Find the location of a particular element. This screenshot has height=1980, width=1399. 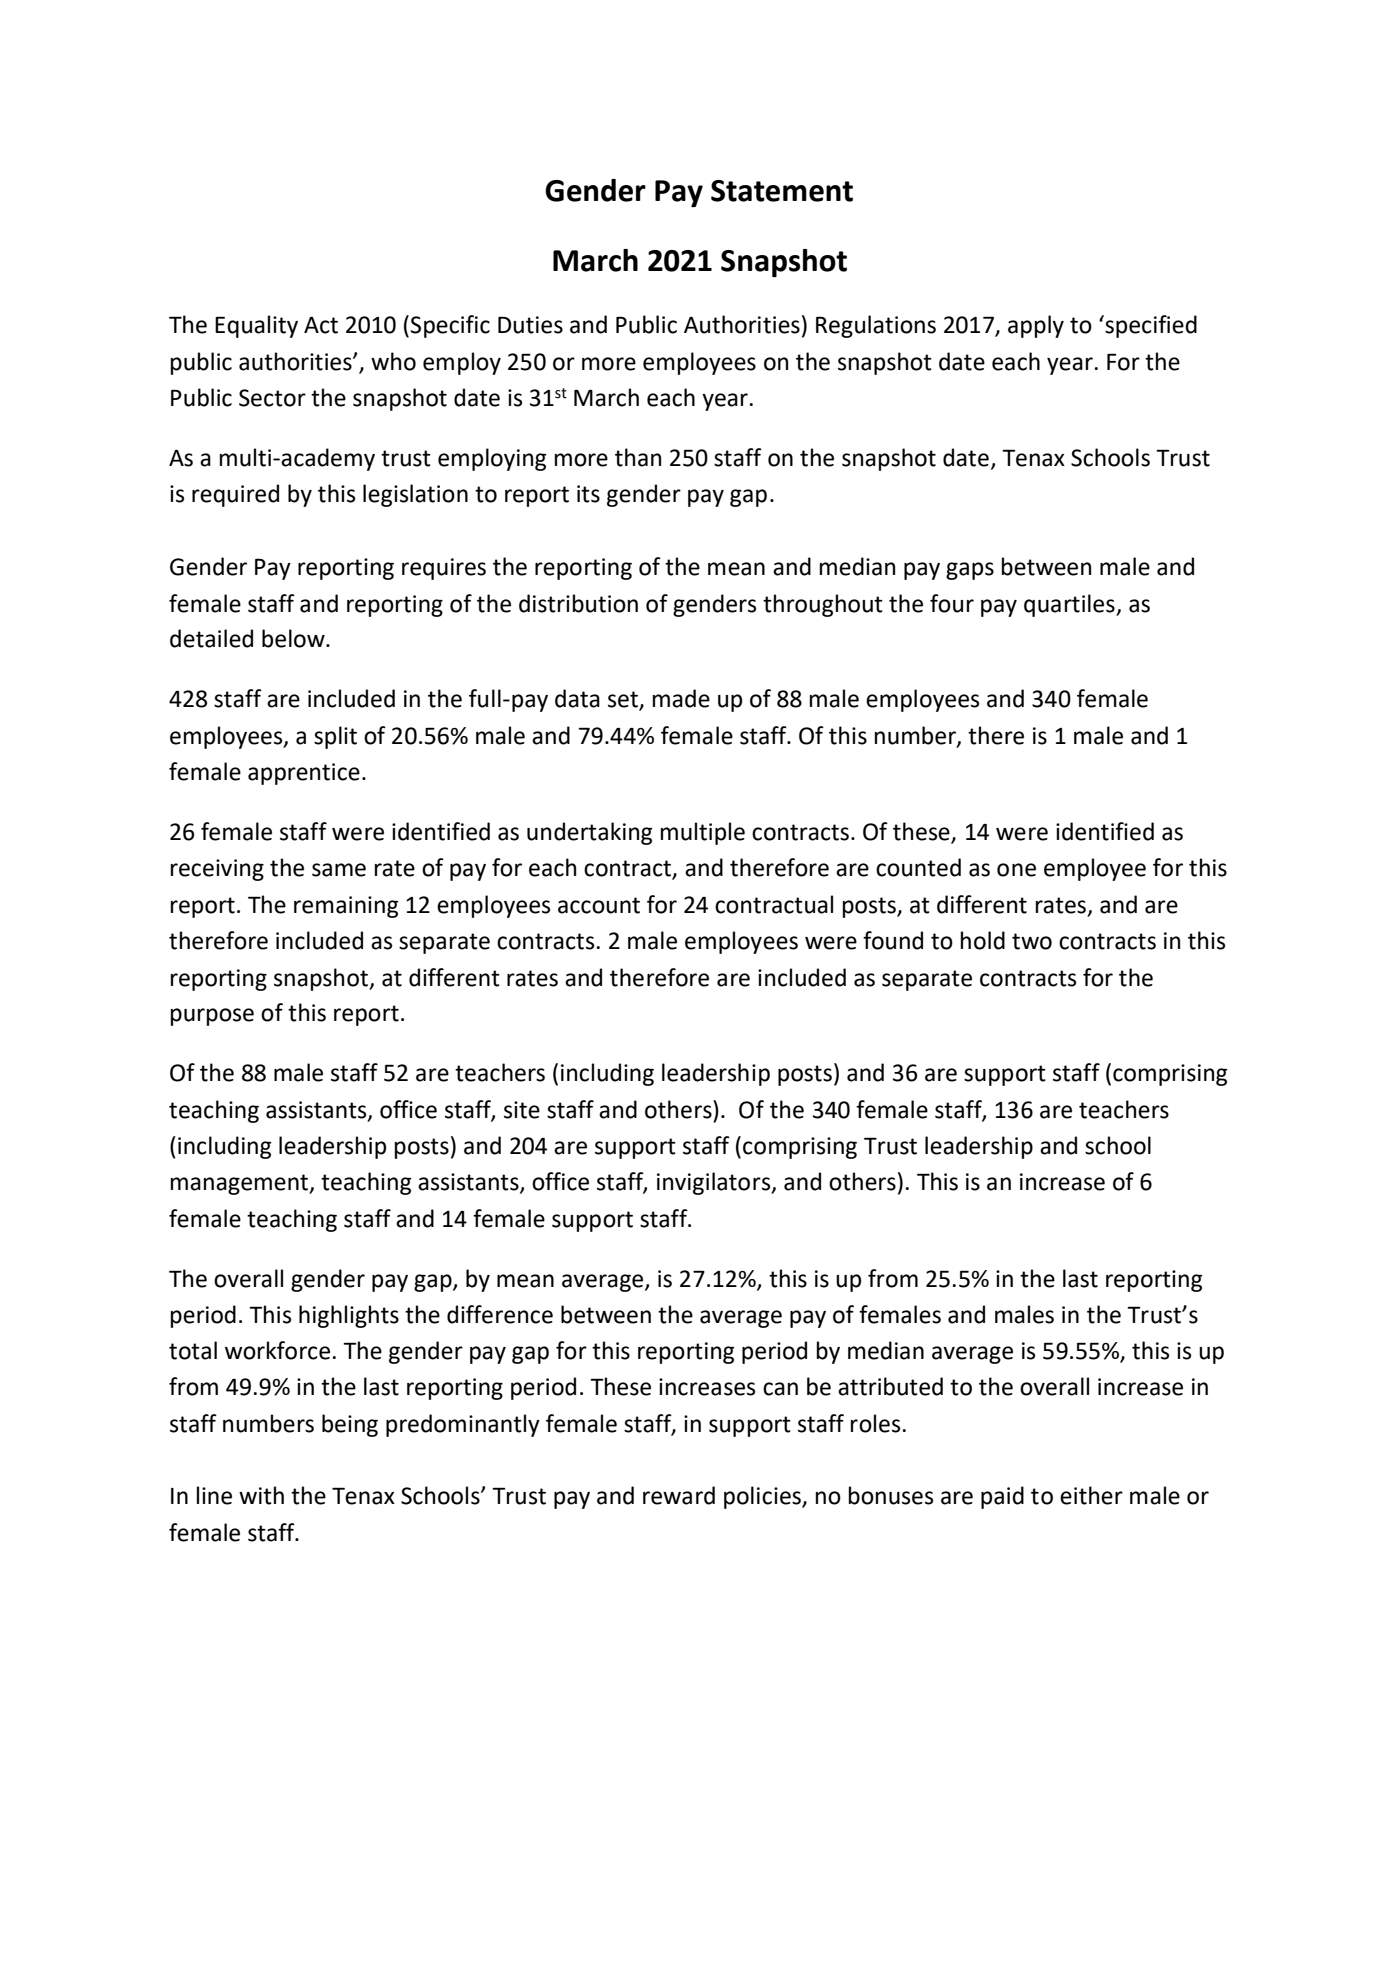

apply is located at coordinates (1036, 326).
